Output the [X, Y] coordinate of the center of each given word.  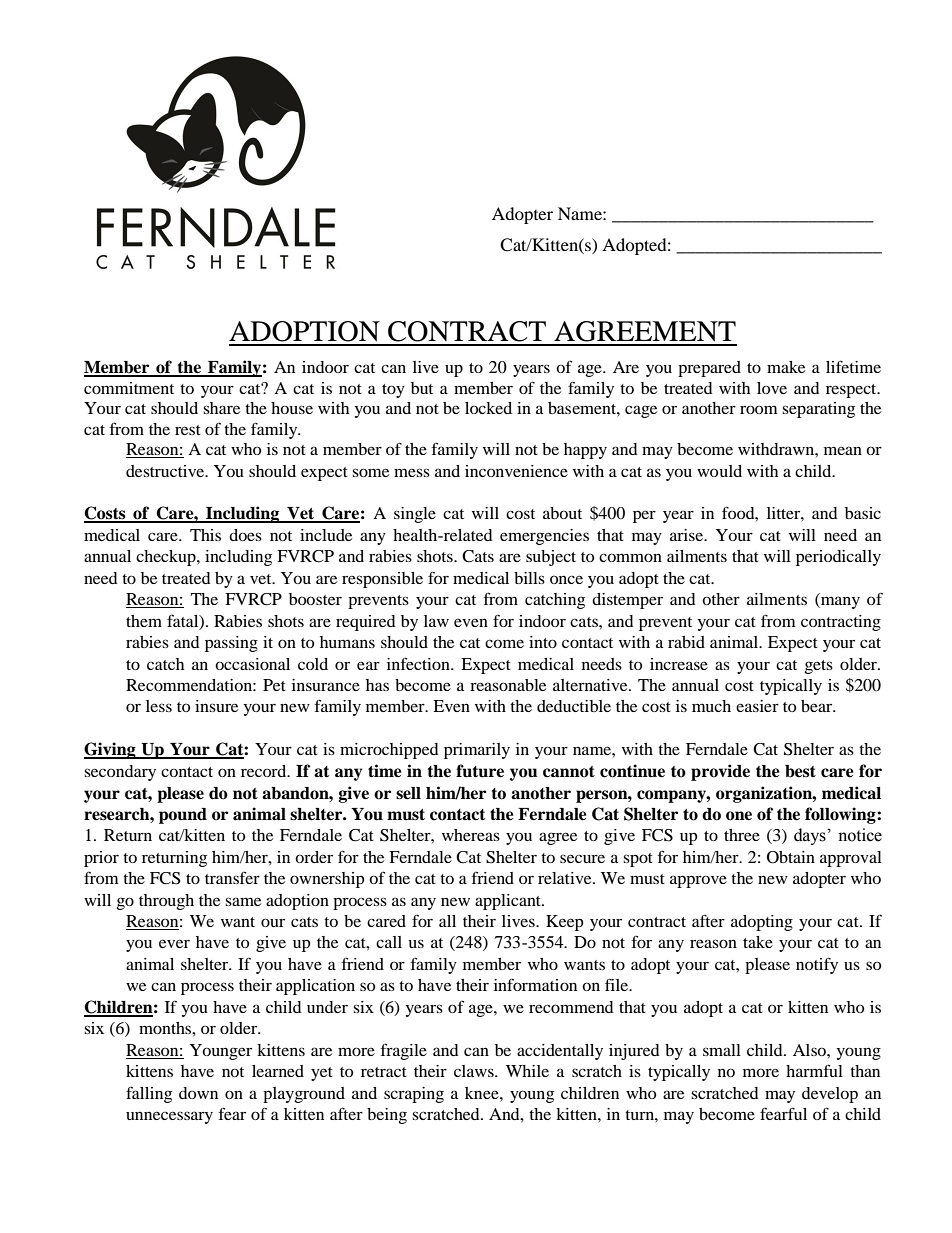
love [772, 388]
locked [488, 408]
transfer [232, 877]
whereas [471, 835]
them [144, 621]
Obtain [791, 857]
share [221, 408]
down [198, 1093]
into [543, 642]
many [839, 602]
